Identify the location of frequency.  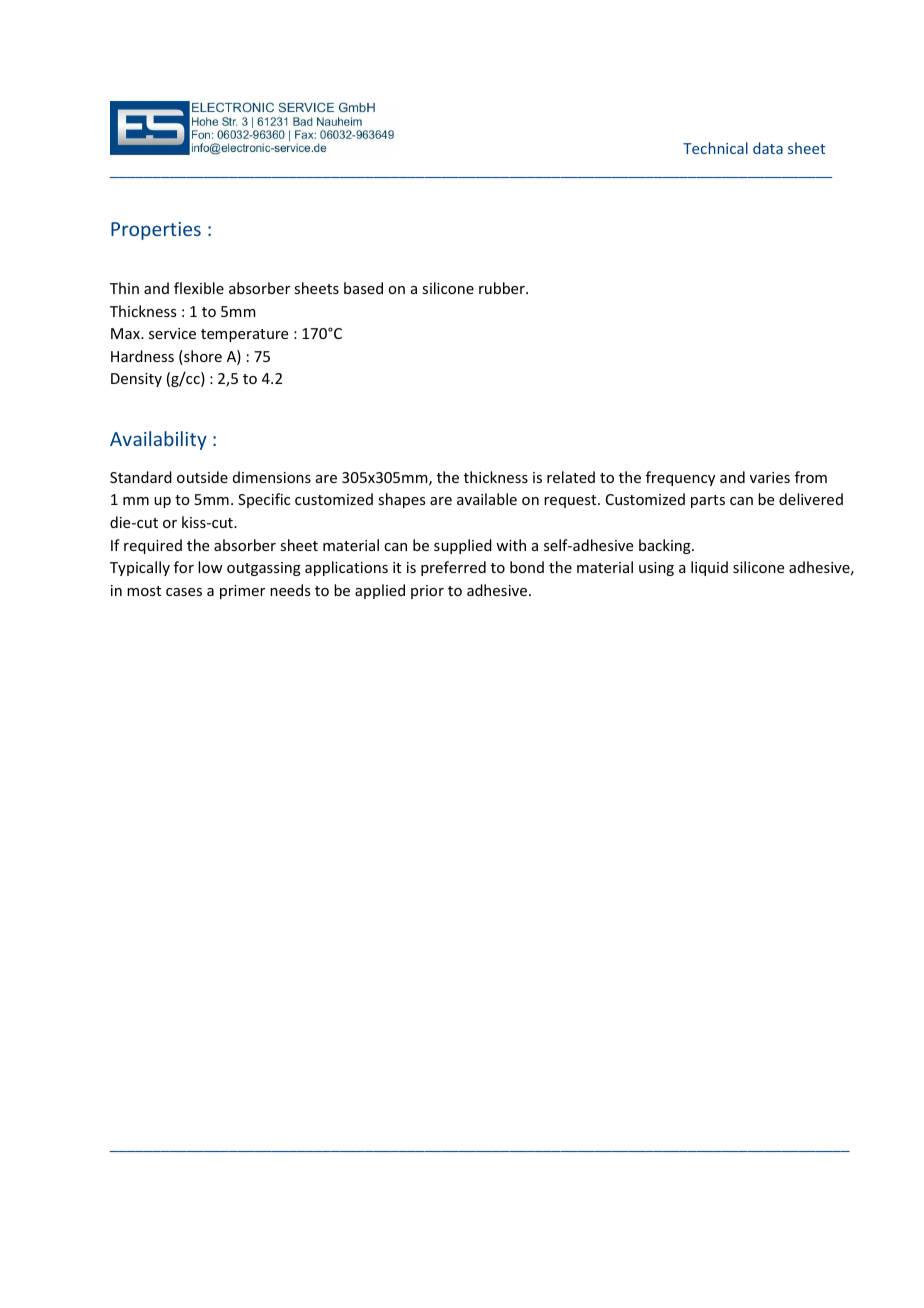
(680, 478).
